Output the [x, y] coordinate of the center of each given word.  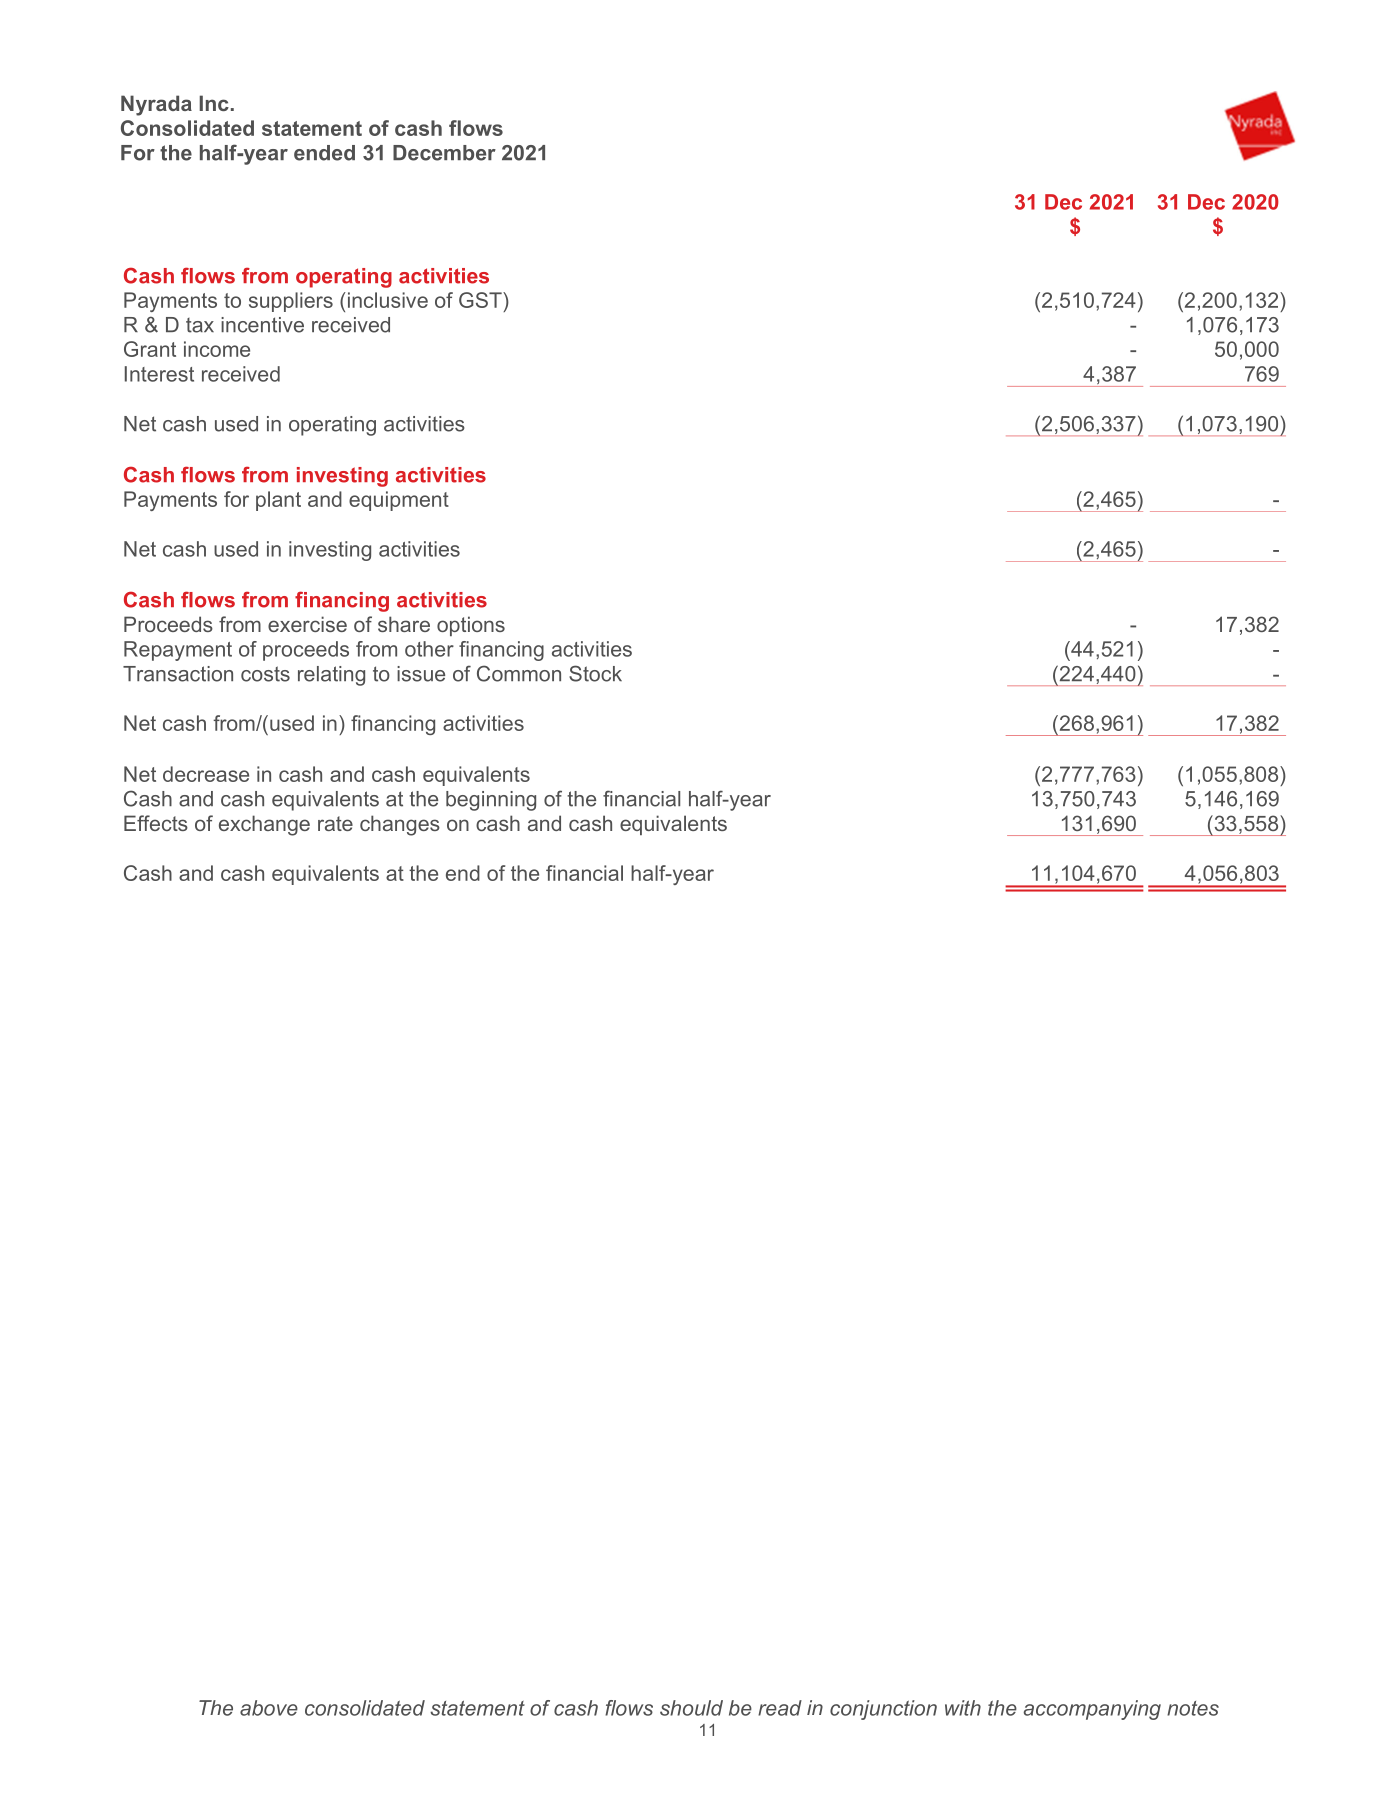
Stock [595, 673]
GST [481, 300]
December [444, 153]
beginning [491, 801]
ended [324, 153]
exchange [264, 825]
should [691, 1708]
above [269, 1708]
